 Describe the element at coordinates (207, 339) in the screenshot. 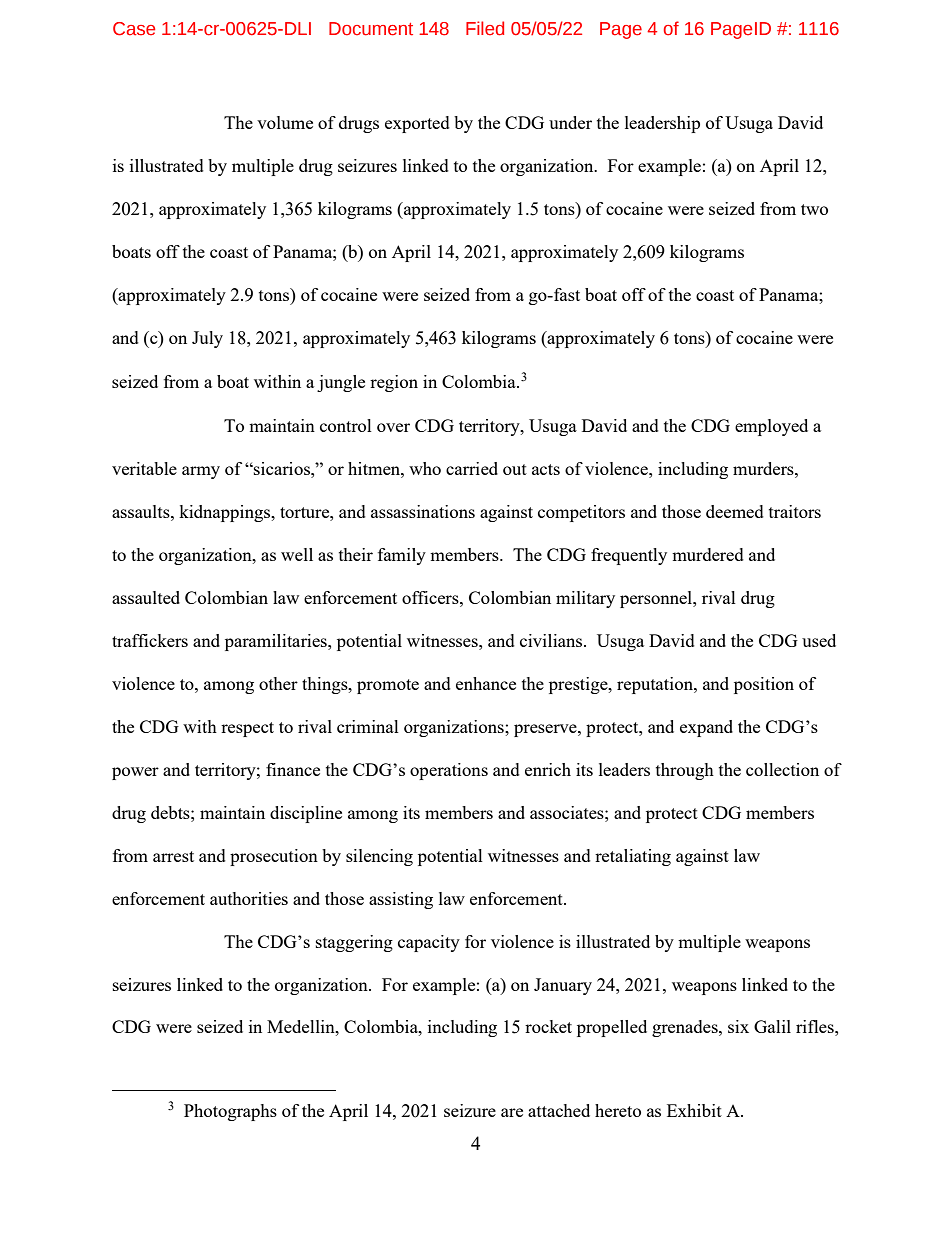

I see `July` at that location.
